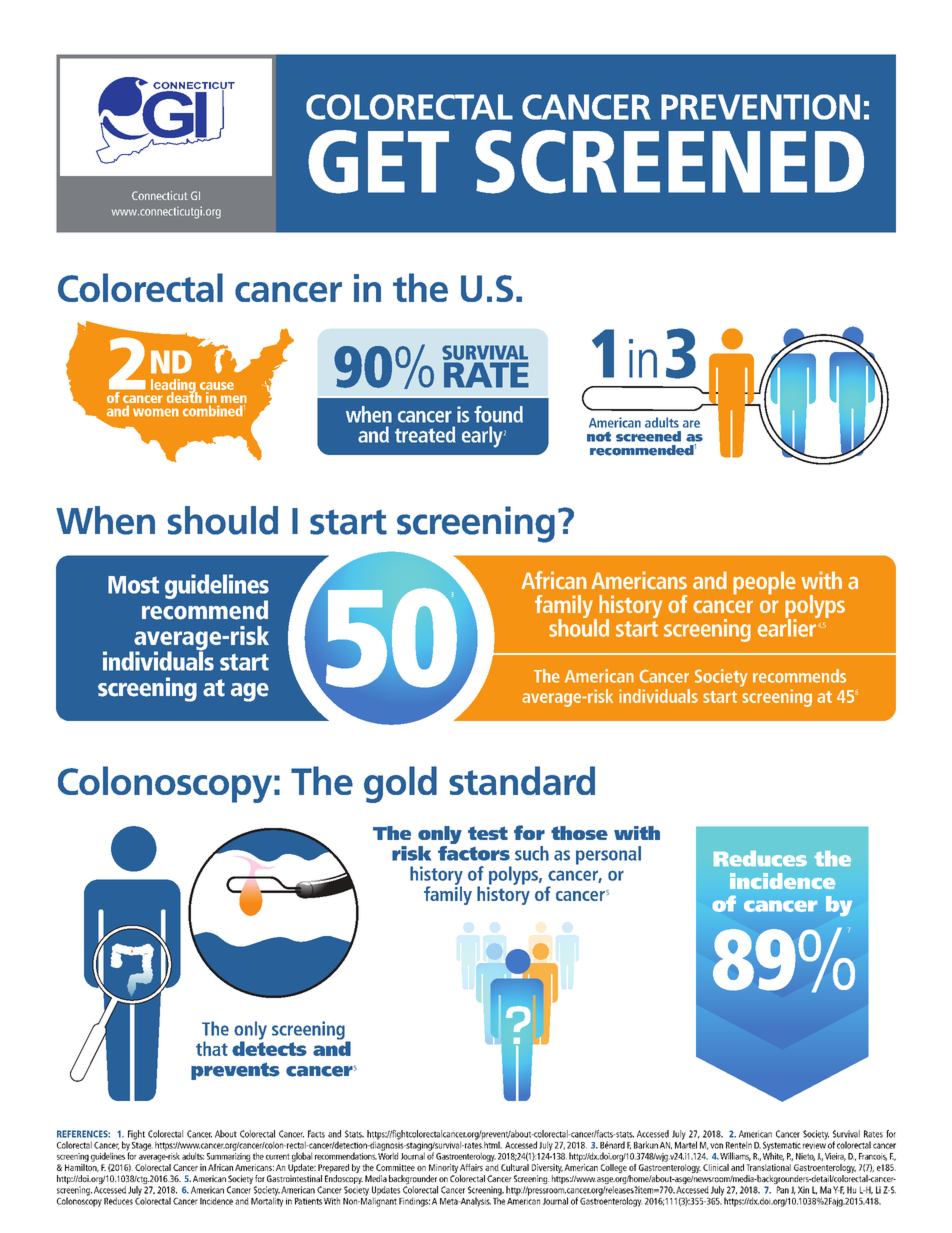  What do you see at coordinates (787, 626) in the screenshot?
I see `earlier` at bounding box center [787, 626].
